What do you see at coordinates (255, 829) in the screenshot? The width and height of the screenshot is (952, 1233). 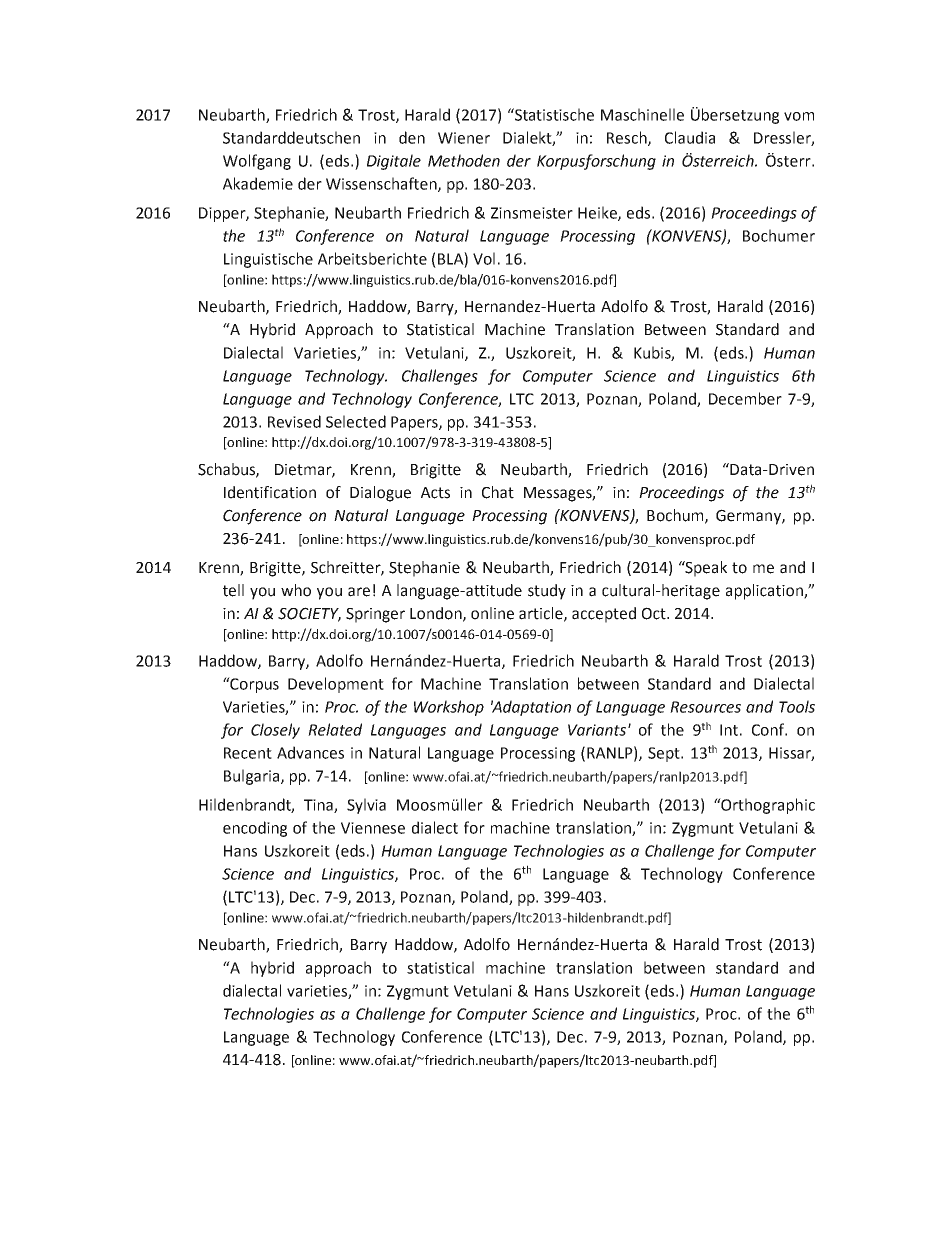 I see `encoding` at bounding box center [255, 829].
